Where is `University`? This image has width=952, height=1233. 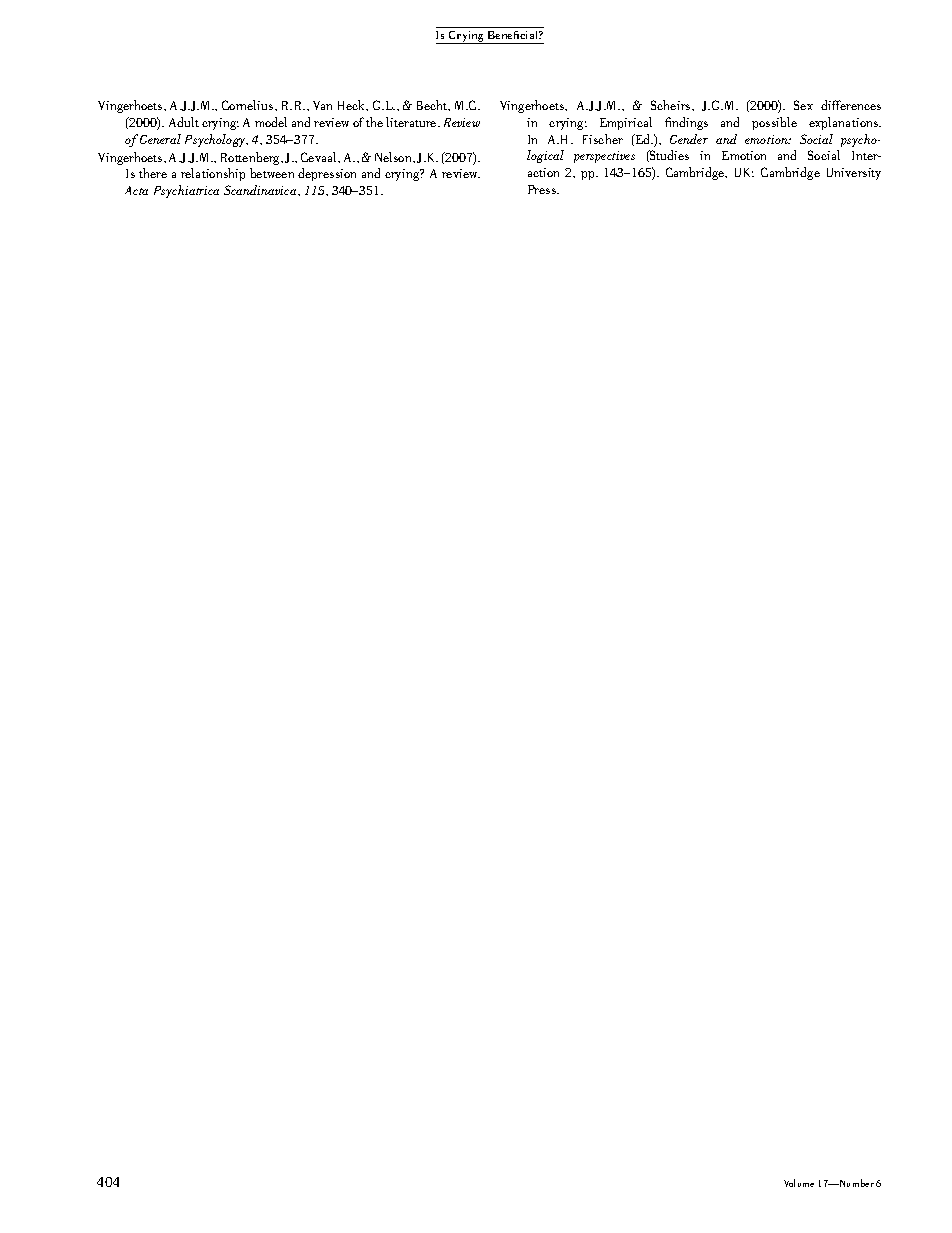
University is located at coordinates (854, 174).
